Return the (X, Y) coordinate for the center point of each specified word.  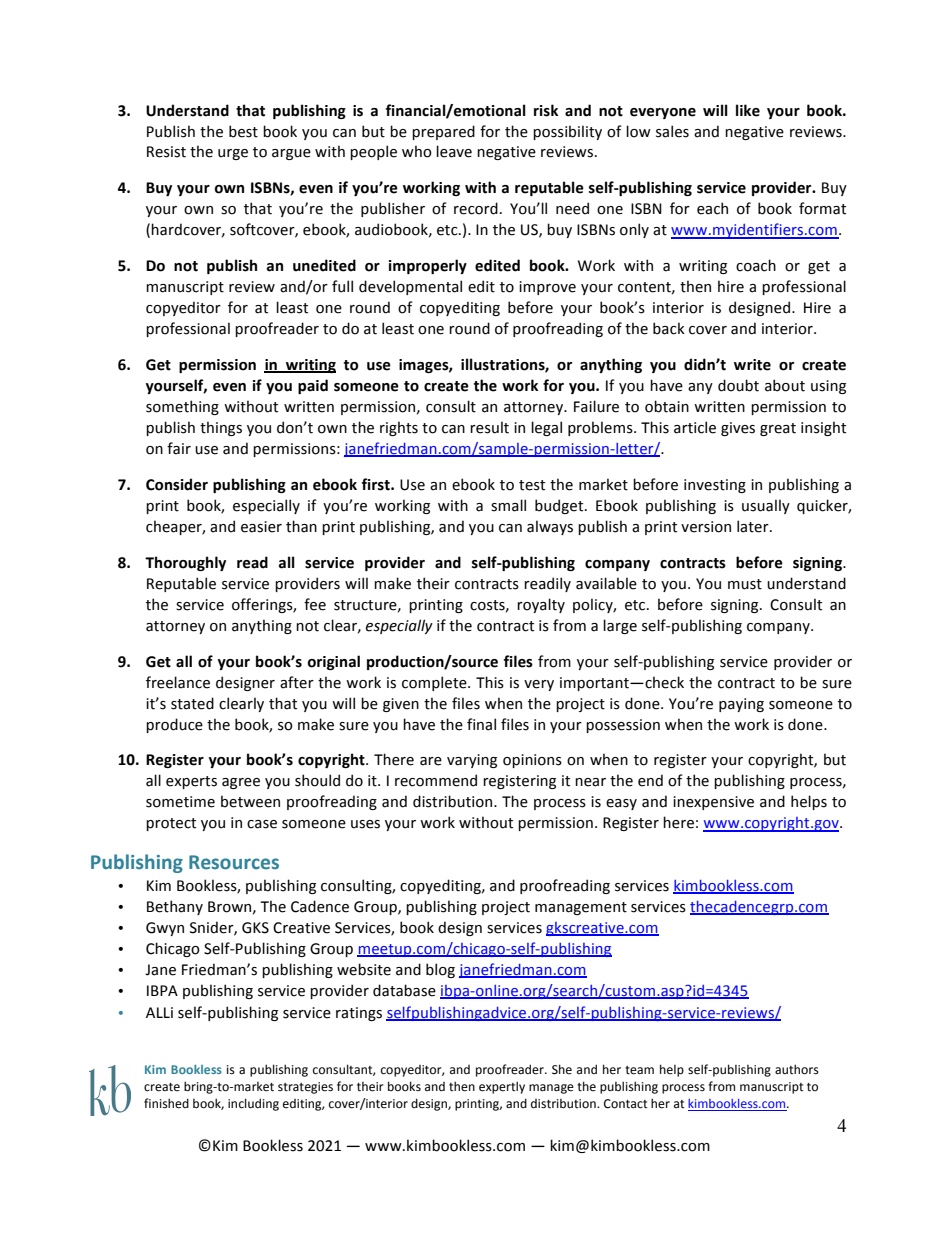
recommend (436, 780)
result (489, 427)
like (748, 110)
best (243, 131)
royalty (541, 605)
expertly (502, 1087)
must (745, 584)
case (262, 824)
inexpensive (713, 803)
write (752, 365)
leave (454, 151)
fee (315, 604)
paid (313, 386)
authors (797, 1069)
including (253, 1104)
